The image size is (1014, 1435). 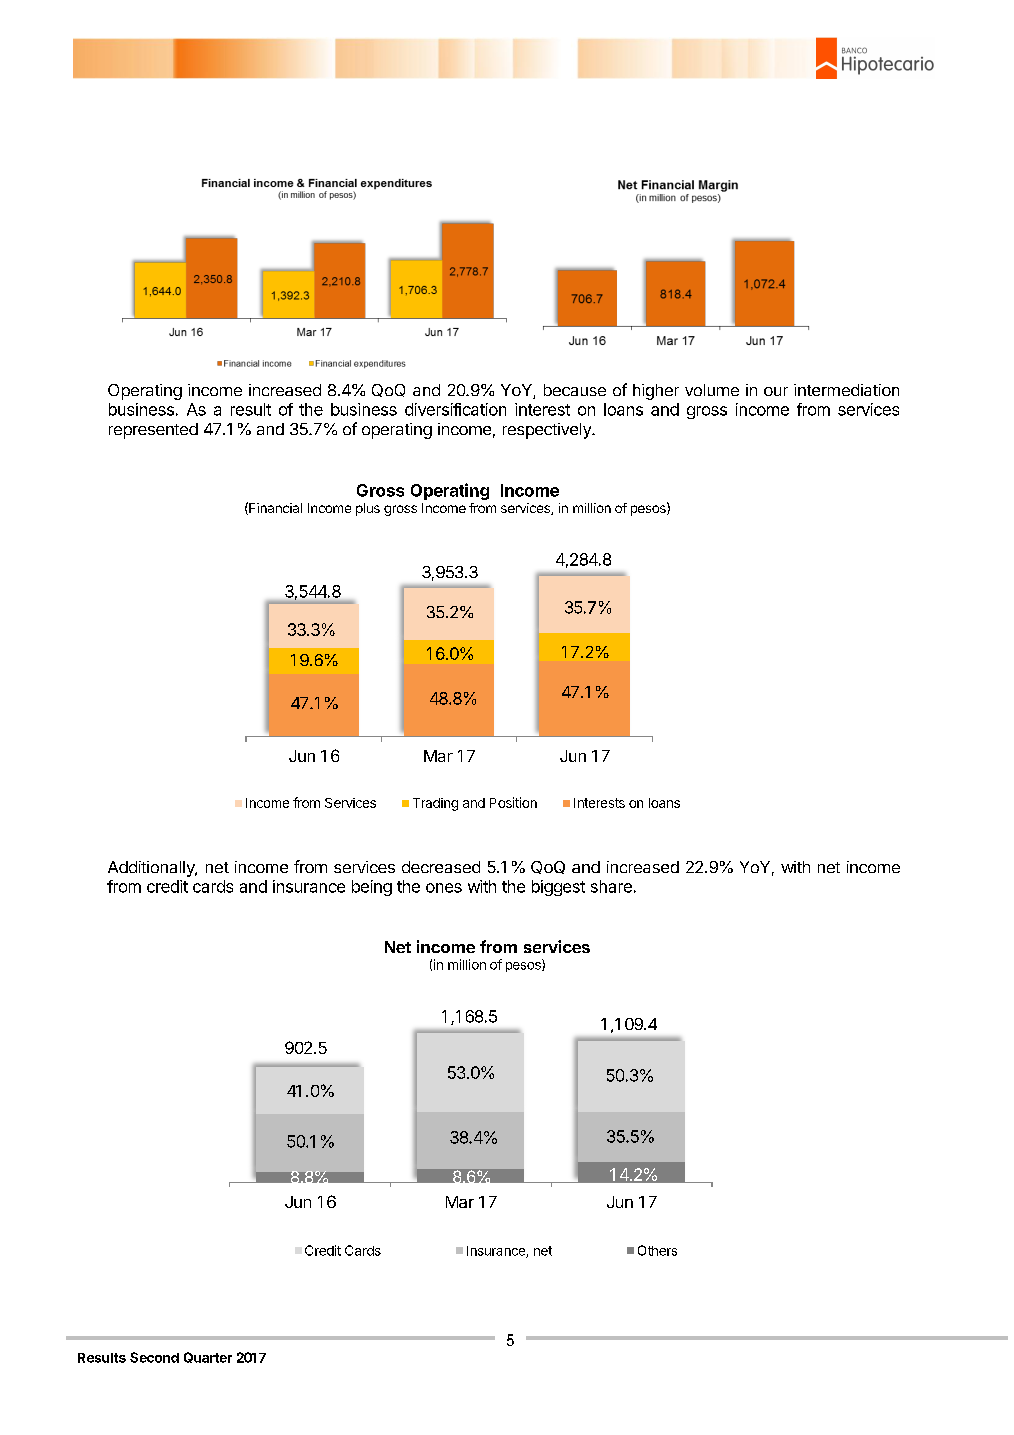 I want to click on Additionally, so click(x=152, y=869).
